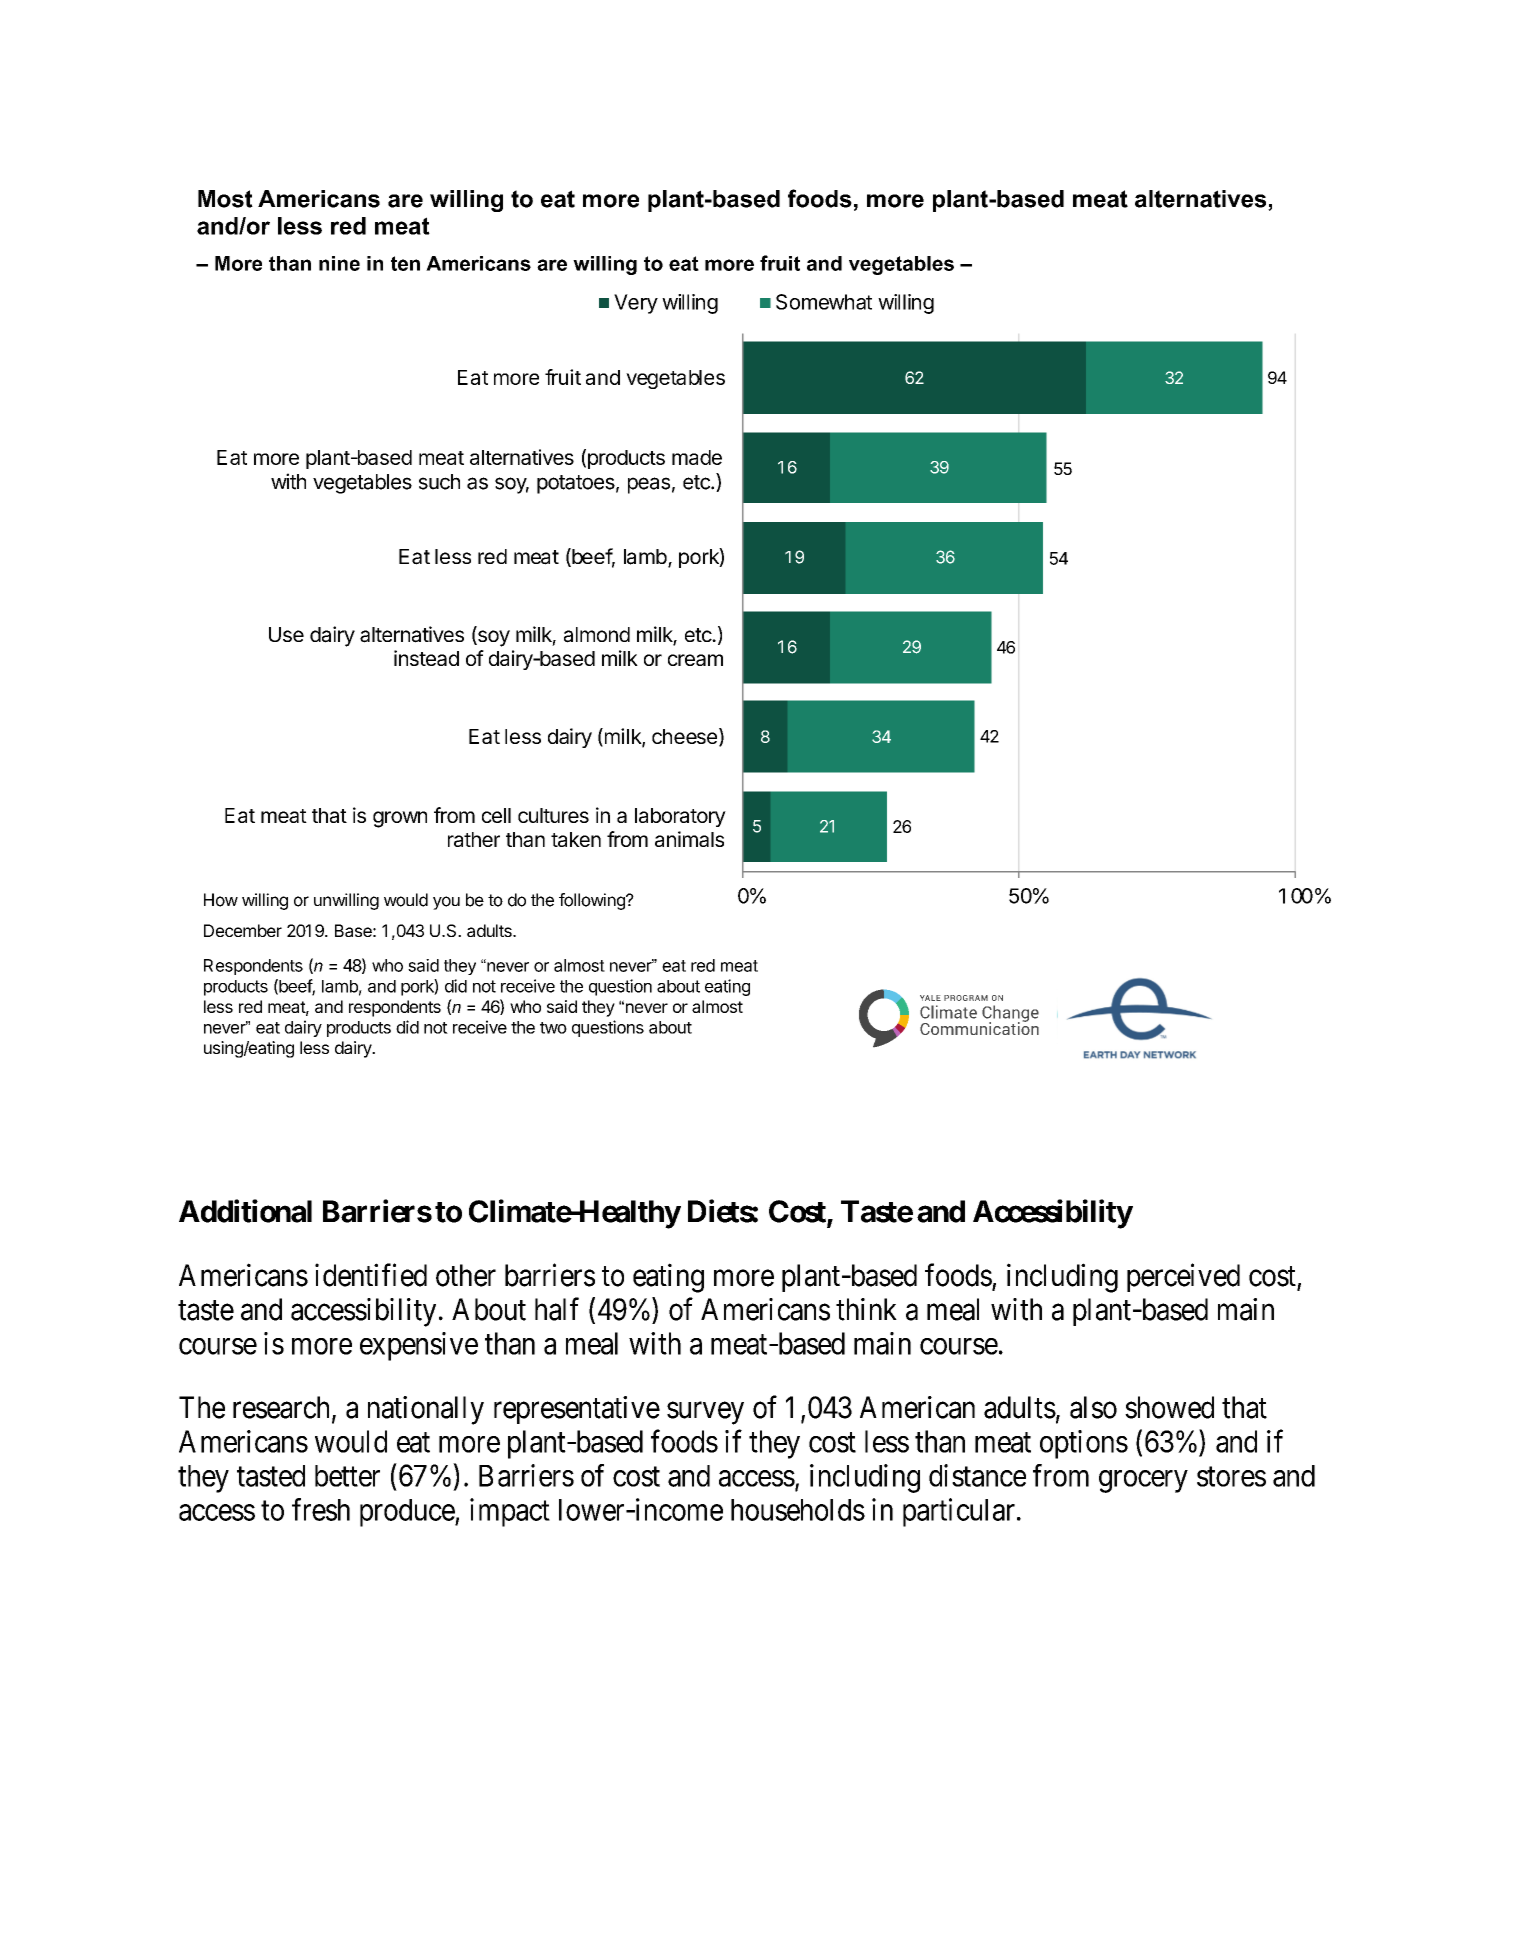 This screenshot has height=1959, width=1514. Describe the element at coordinates (1183, 1277) in the screenshot. I see `perceived` at that location.
